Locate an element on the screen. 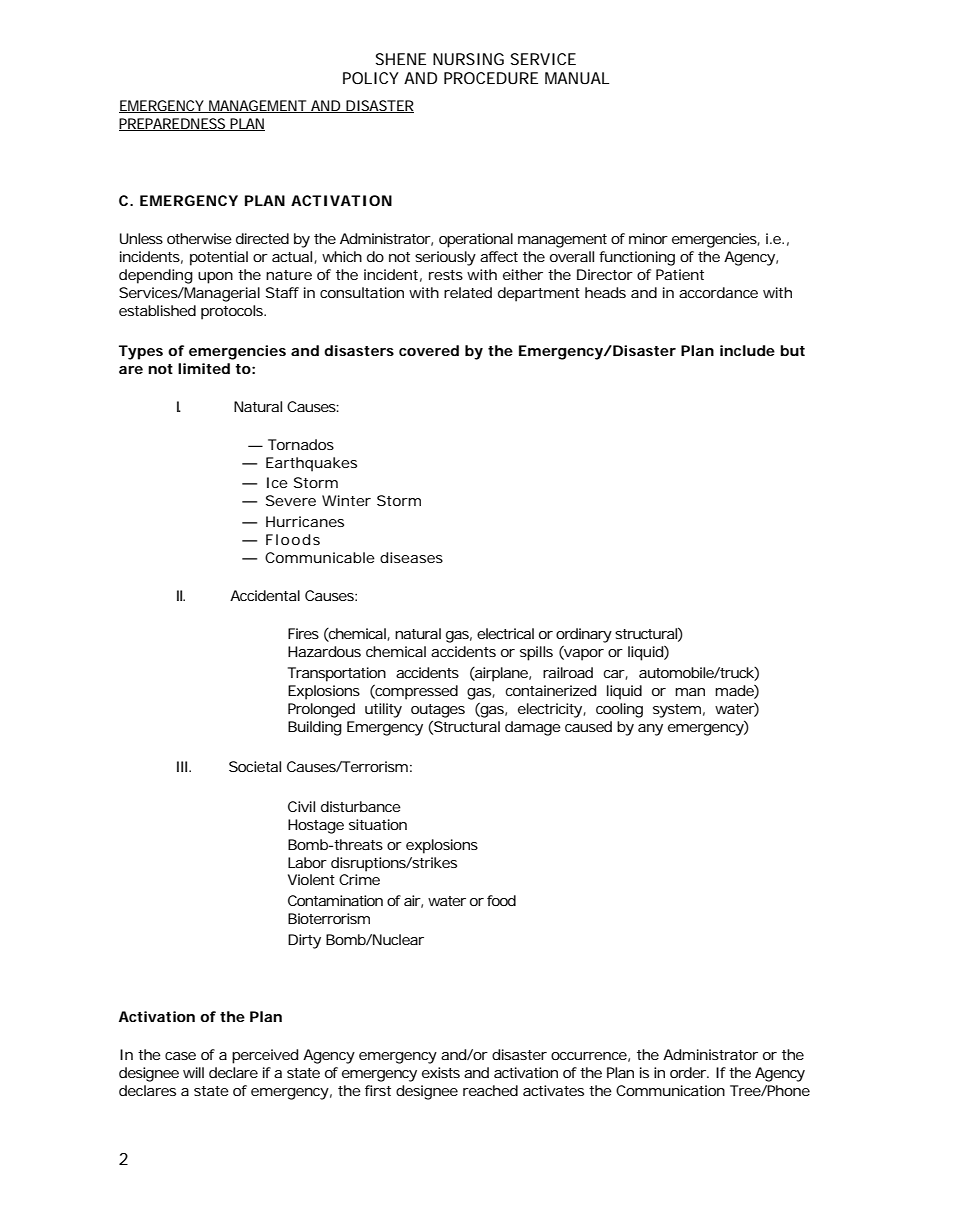  exists is located at coordinates (441, 1072).
